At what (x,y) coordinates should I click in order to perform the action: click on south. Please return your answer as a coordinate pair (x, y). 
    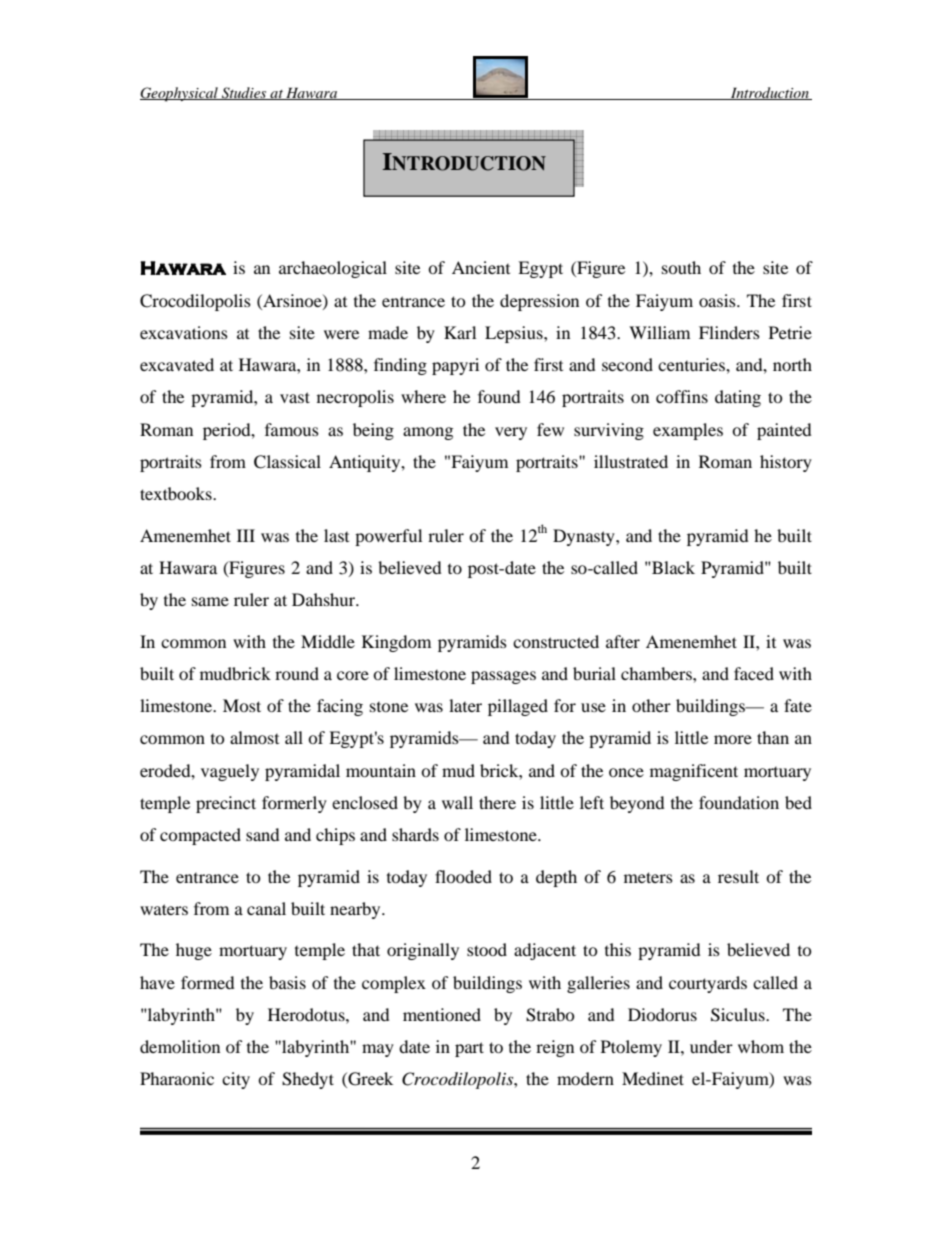
    Looking at the image, I should click on (681, 267).
